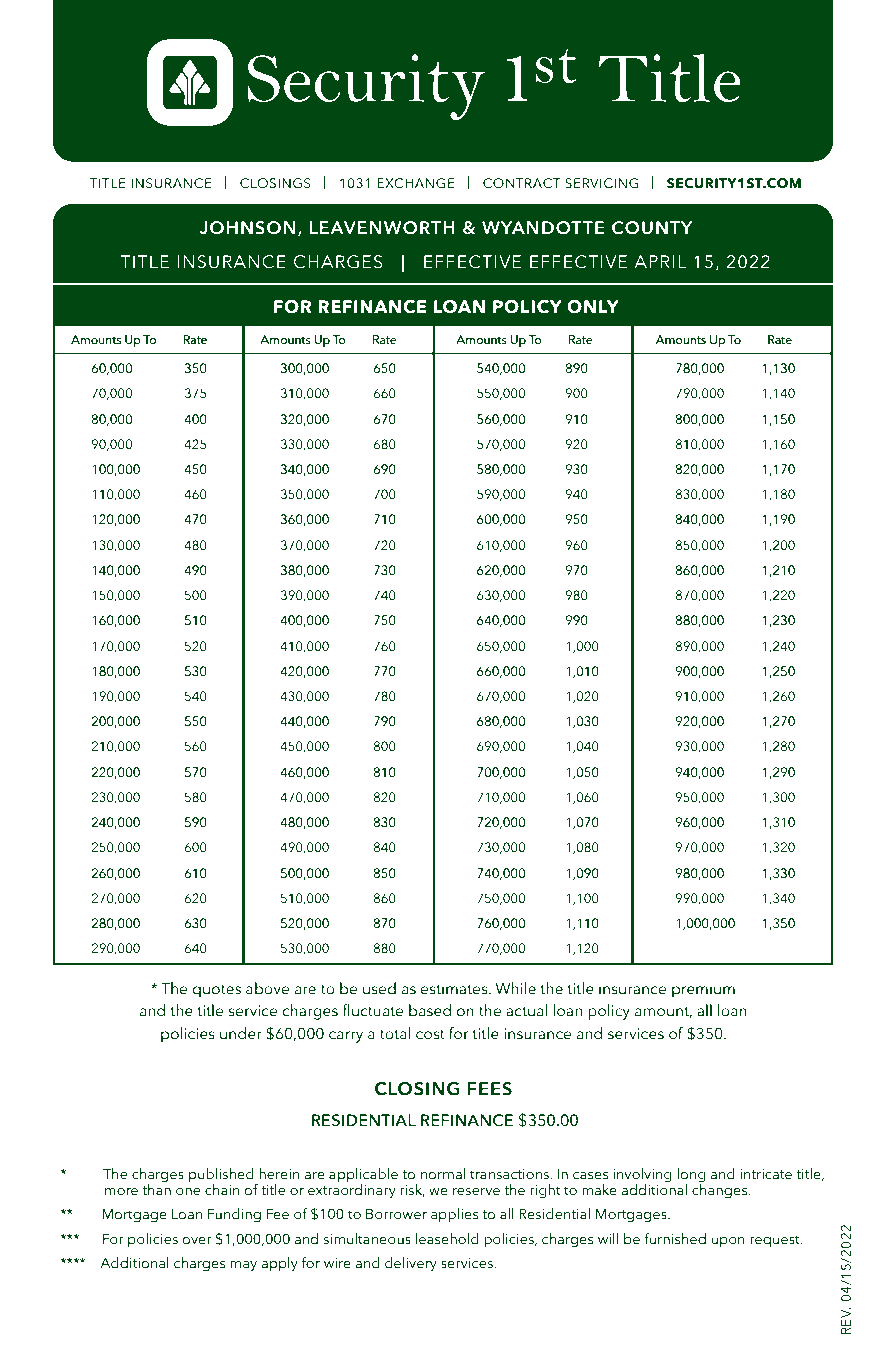 This document has height=1372, width=887. What do you see at coordinates (652, 228) in the document?
I see `COUNTY` at bounding box center [652, 228].
